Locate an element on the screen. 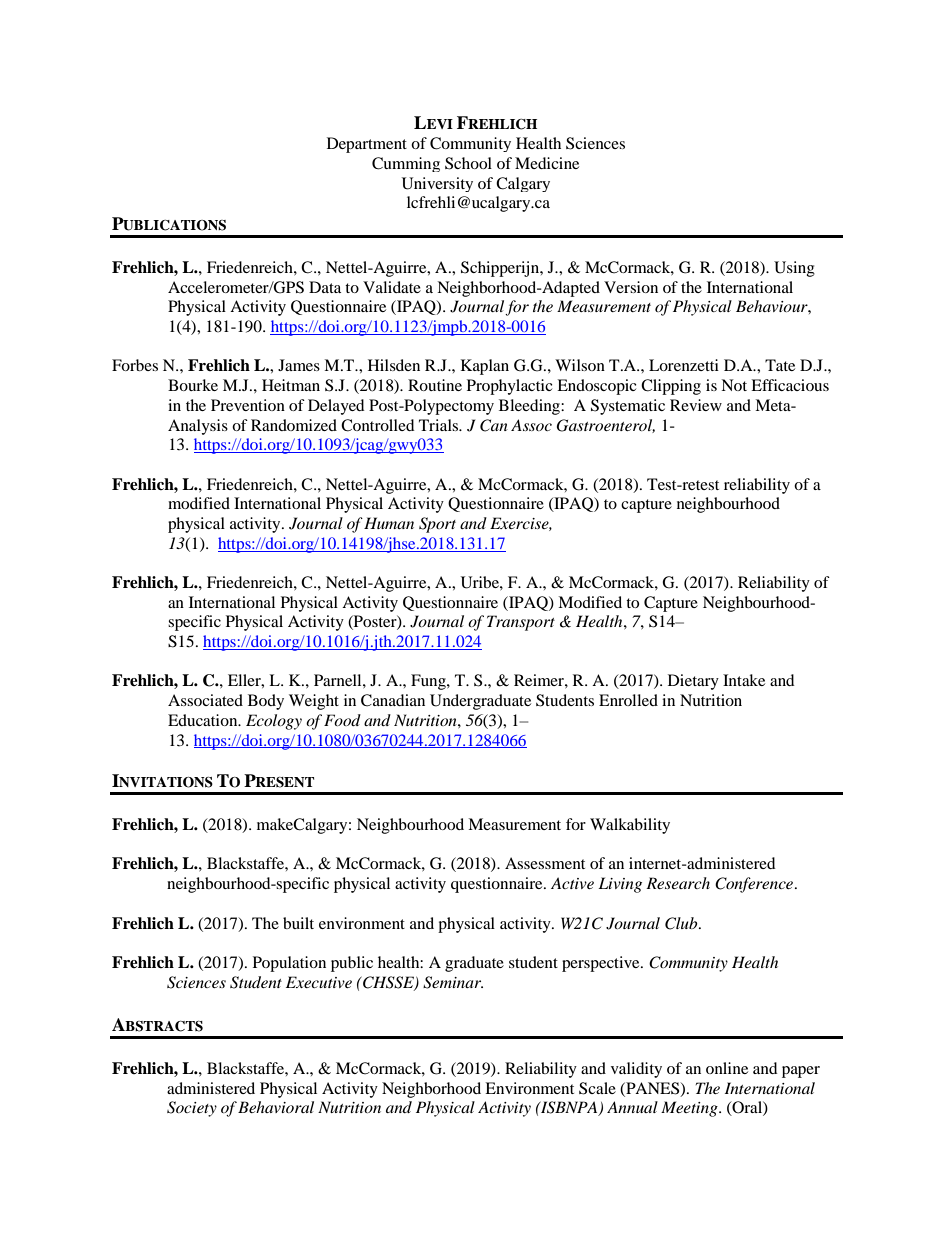 This screenshot has width=952, height=1233. Not is located at coordinates (734, 385).
